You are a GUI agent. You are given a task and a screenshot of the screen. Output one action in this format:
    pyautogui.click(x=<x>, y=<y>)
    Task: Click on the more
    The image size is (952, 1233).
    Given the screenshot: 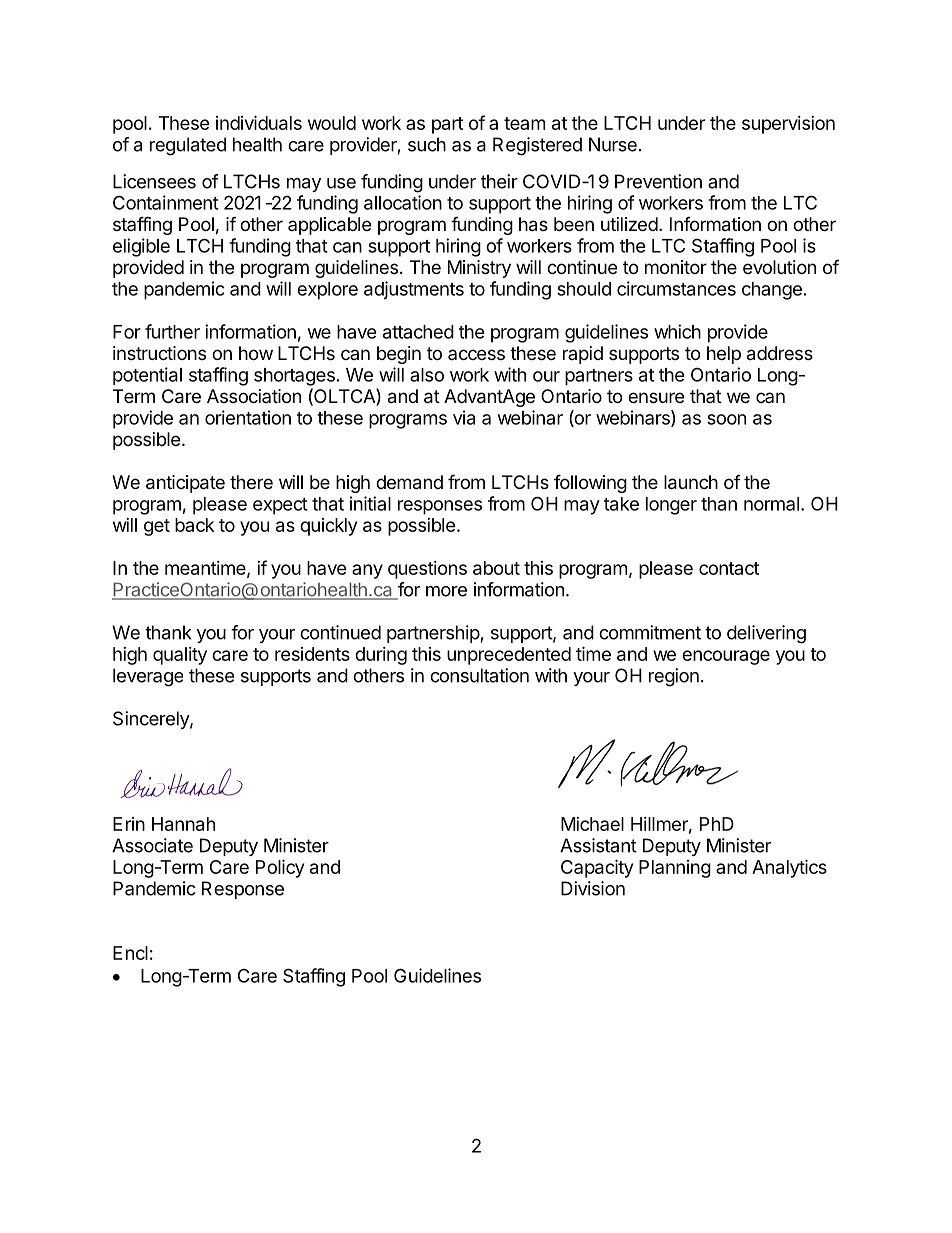 What is the action you would take?
    pyautogui.click(x=446, y=591)
